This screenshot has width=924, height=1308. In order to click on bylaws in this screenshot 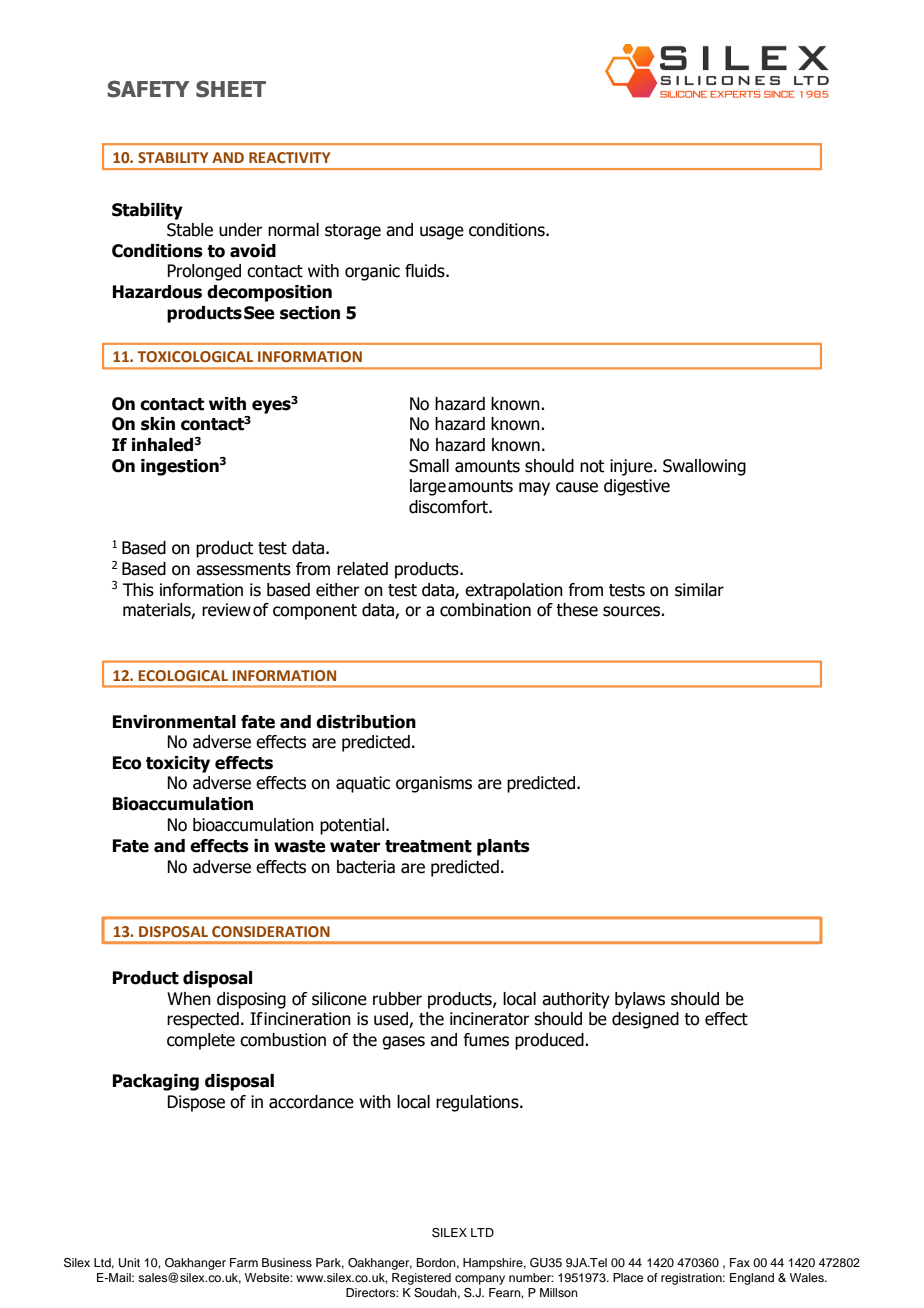, I will do `click(640, 1000)`.
